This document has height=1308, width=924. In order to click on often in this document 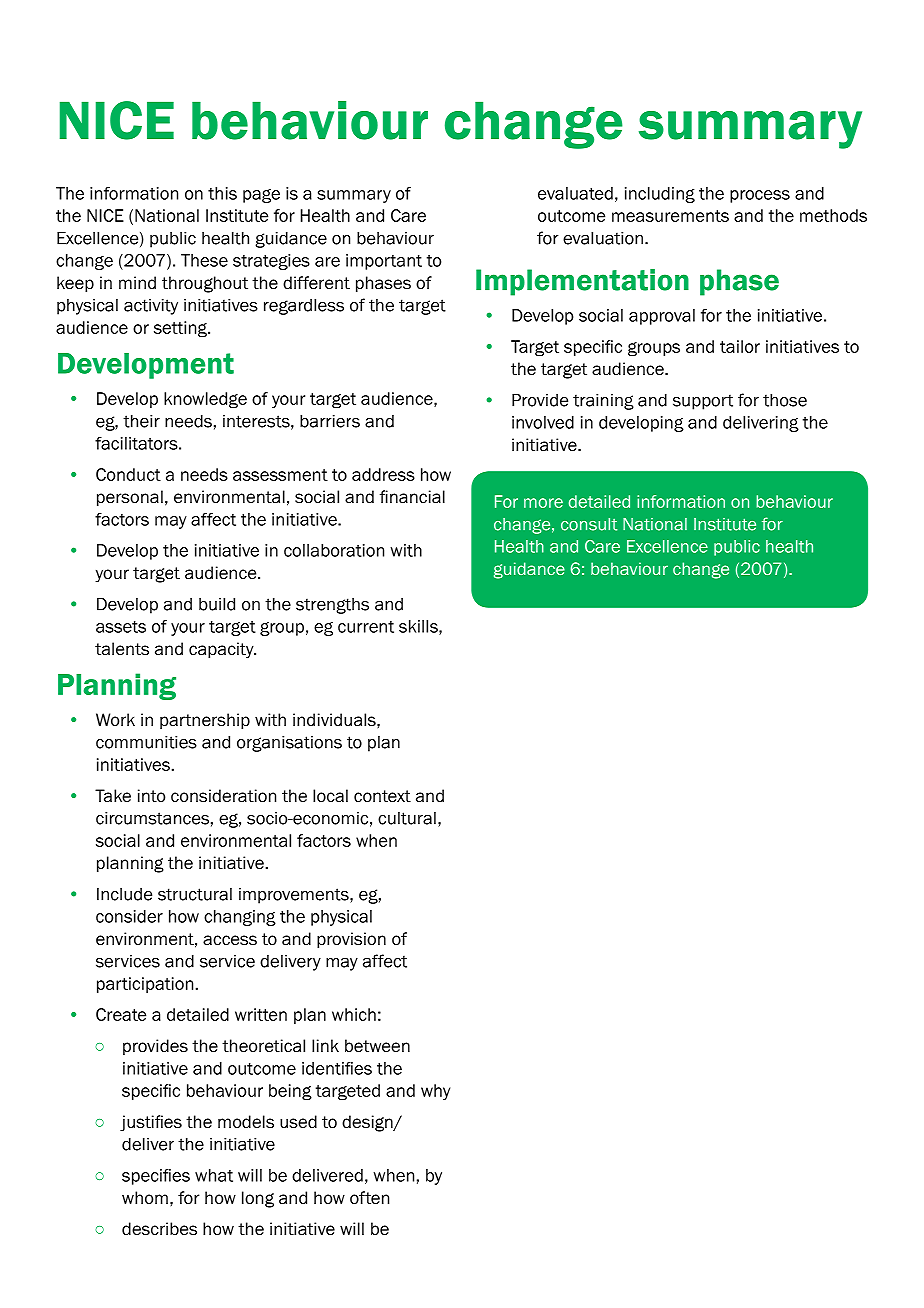, I will do `click(369, 1198)`.
